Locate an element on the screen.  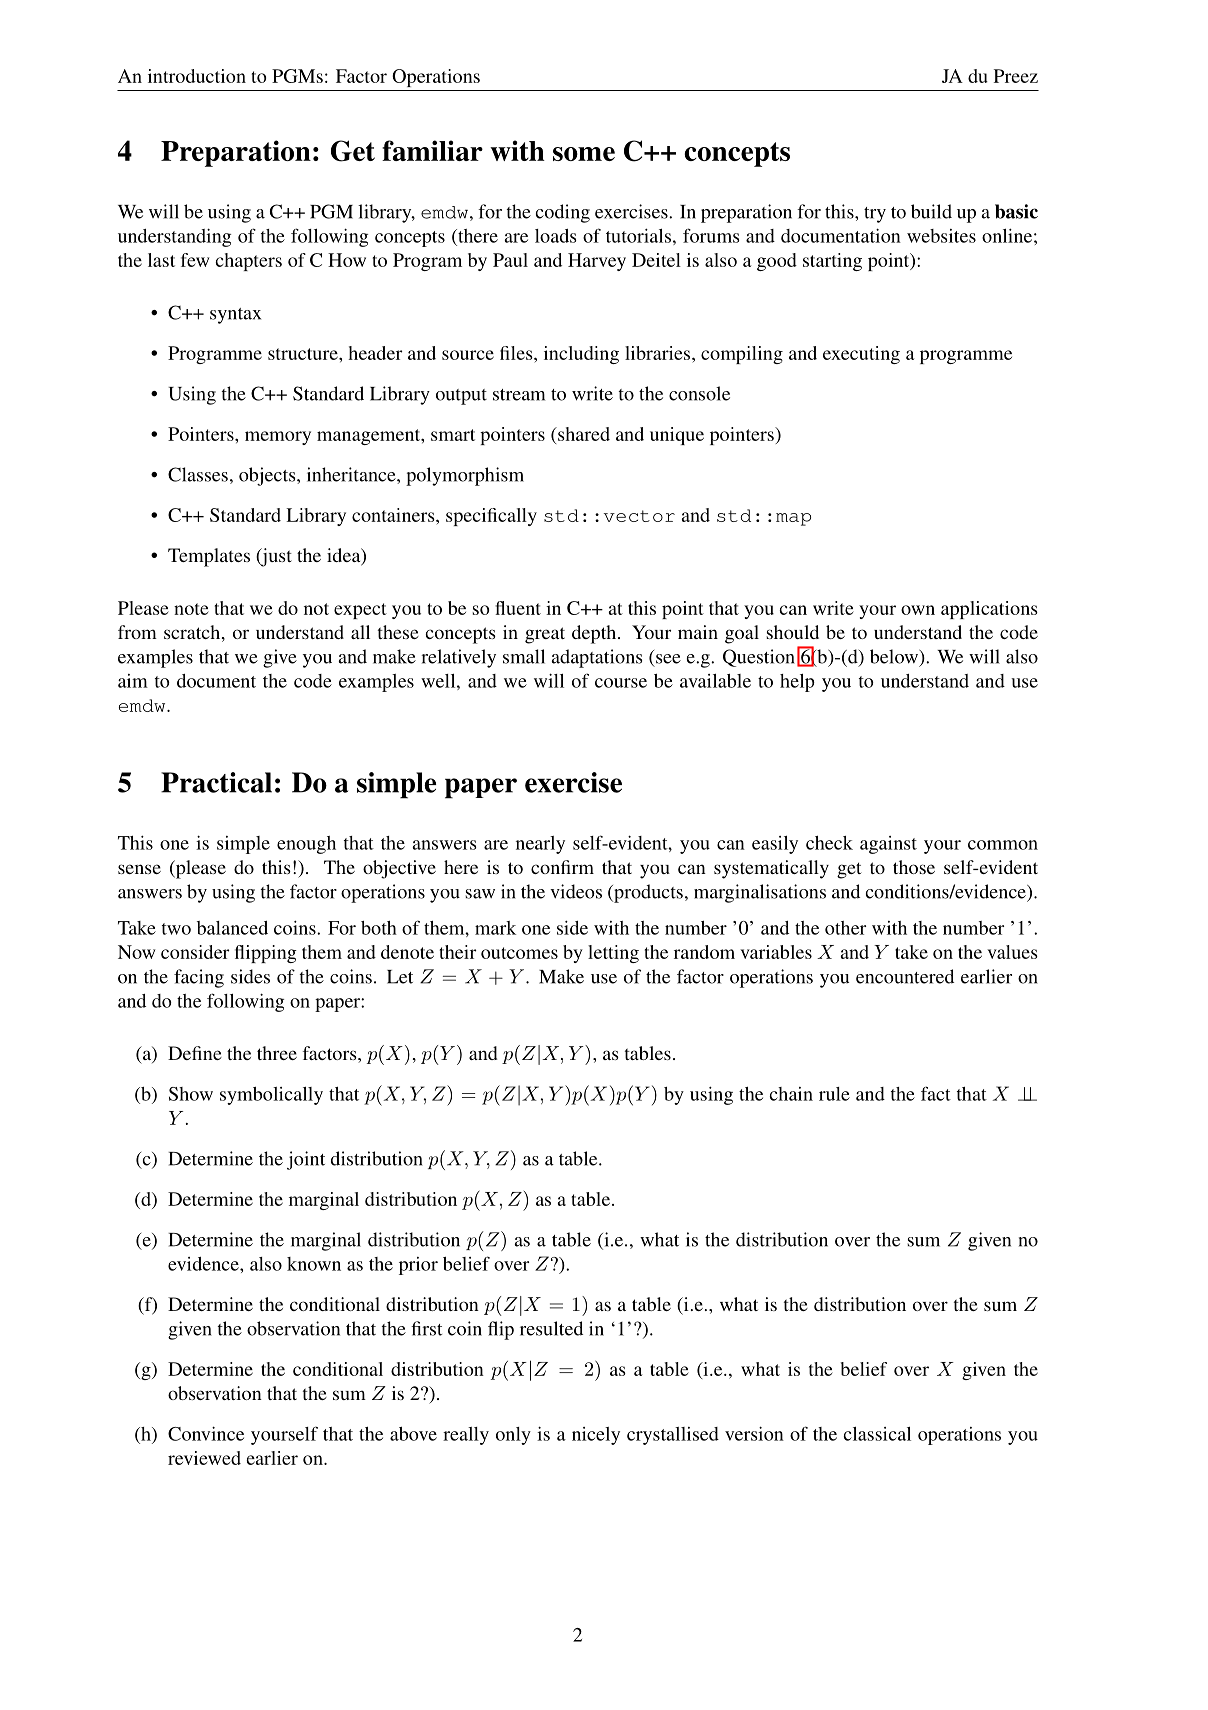
including is located at coordinates (581, 355).
